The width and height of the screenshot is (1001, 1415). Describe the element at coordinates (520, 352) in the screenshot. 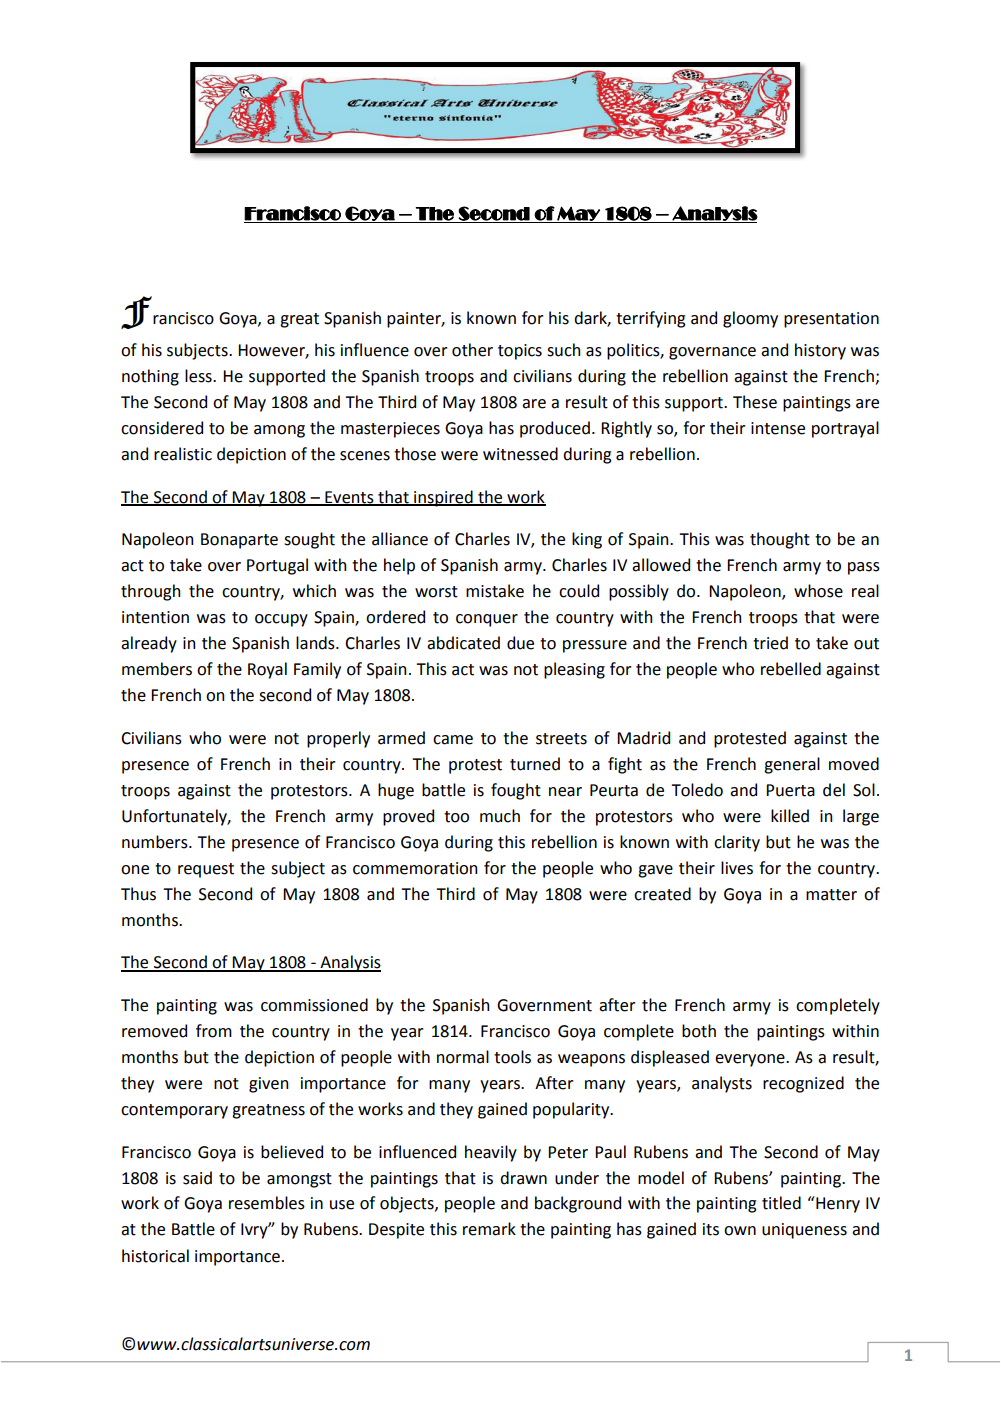

I see `topics` at that location.
